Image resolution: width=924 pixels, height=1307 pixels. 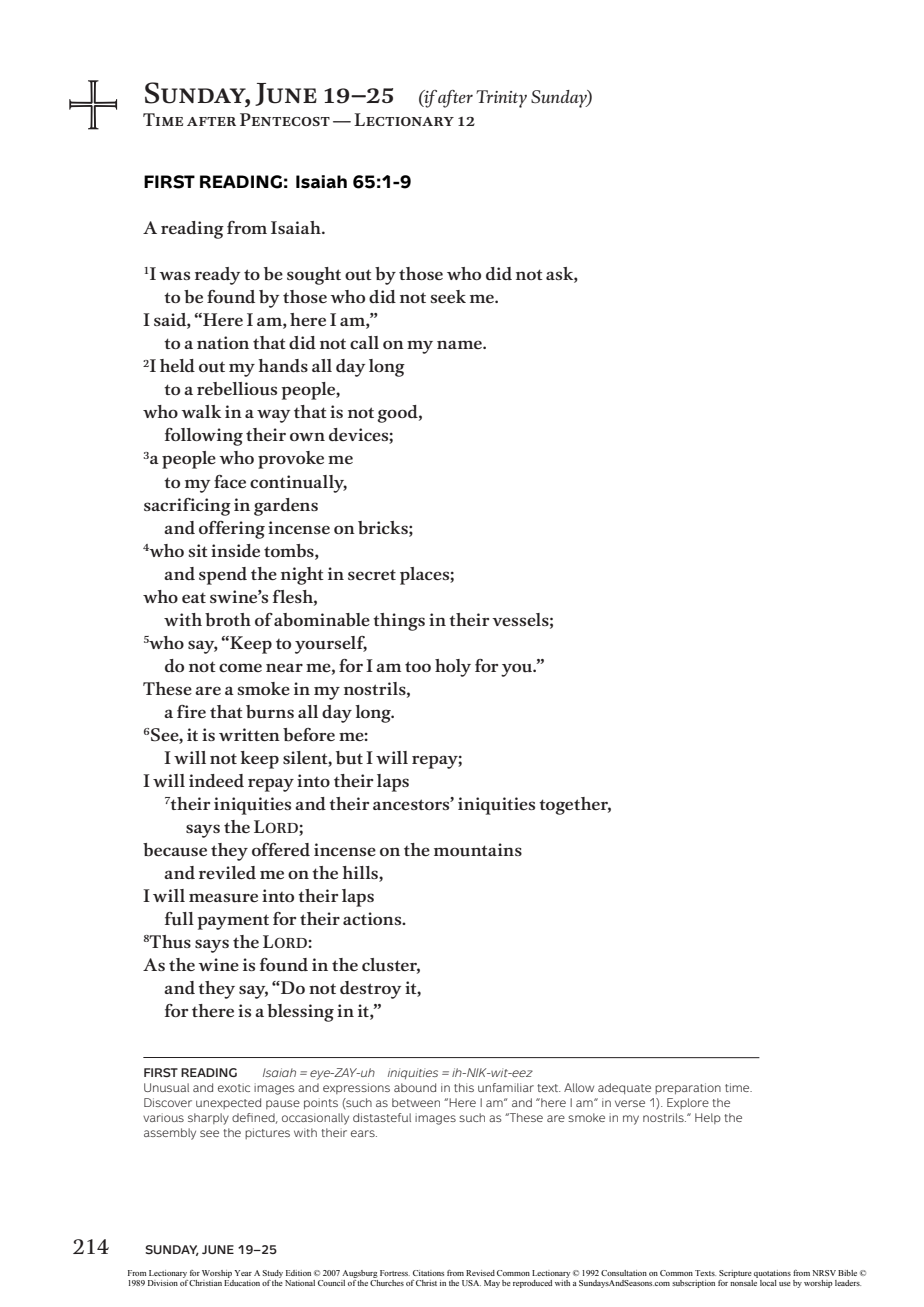 What do you see at coordinates (448, 296) in the screenshot?
I see `seek` at bounding box center [448, 296].
